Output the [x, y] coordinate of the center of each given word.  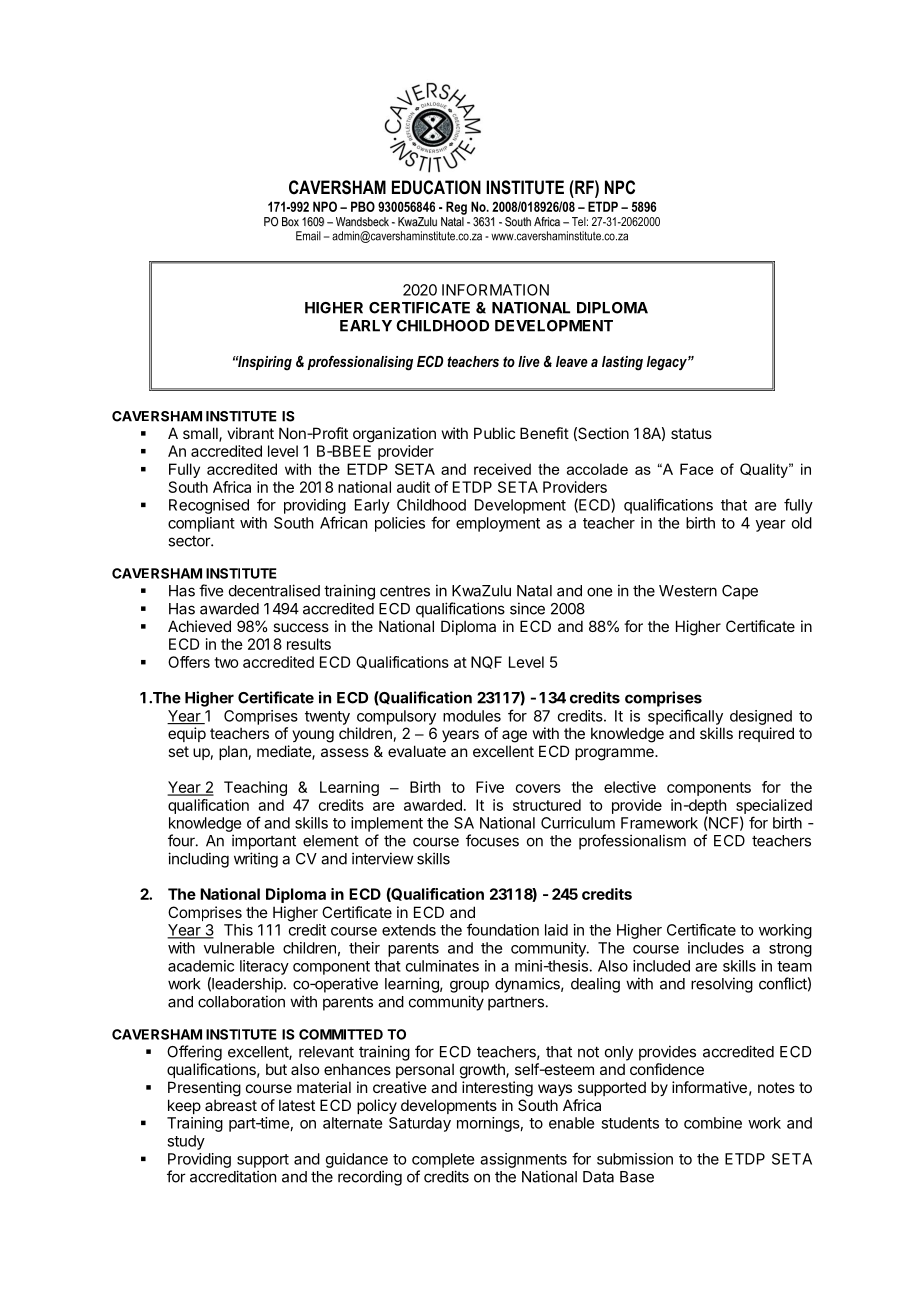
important [264, 842]
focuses [492, 840]
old [802, 523]
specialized [774, 806]
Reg [456, 208]
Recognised [209, 506]
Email [308, 236]
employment [498, 524]
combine [713, 1123]
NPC [620, 187]
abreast [231, 1105]
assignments [523, 1160]
